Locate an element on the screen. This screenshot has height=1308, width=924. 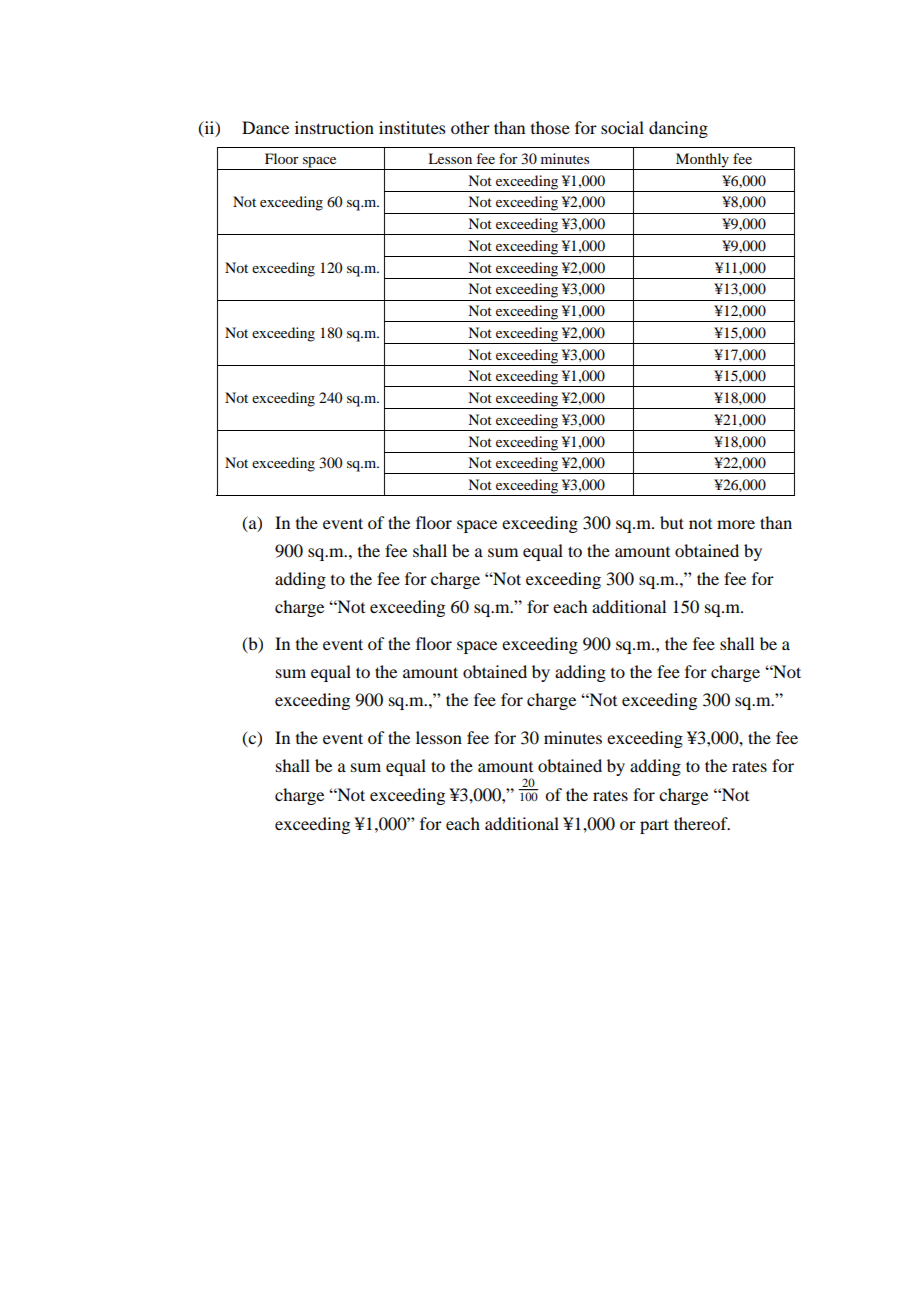
institutes is located at coordinates (412, 127).
